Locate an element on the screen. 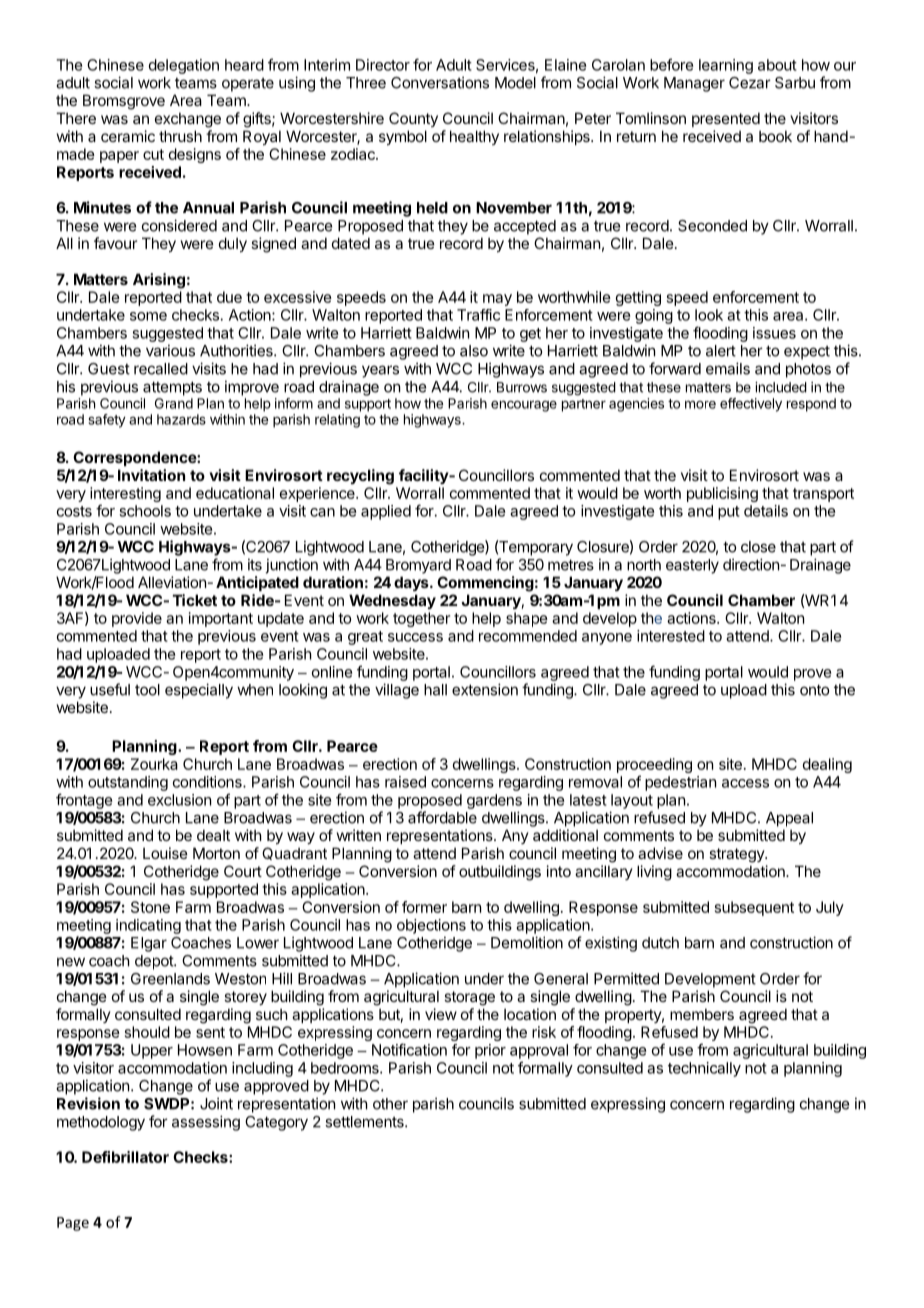 The image size is (924, 1308). delegation is located at coordinates (184, 66).
